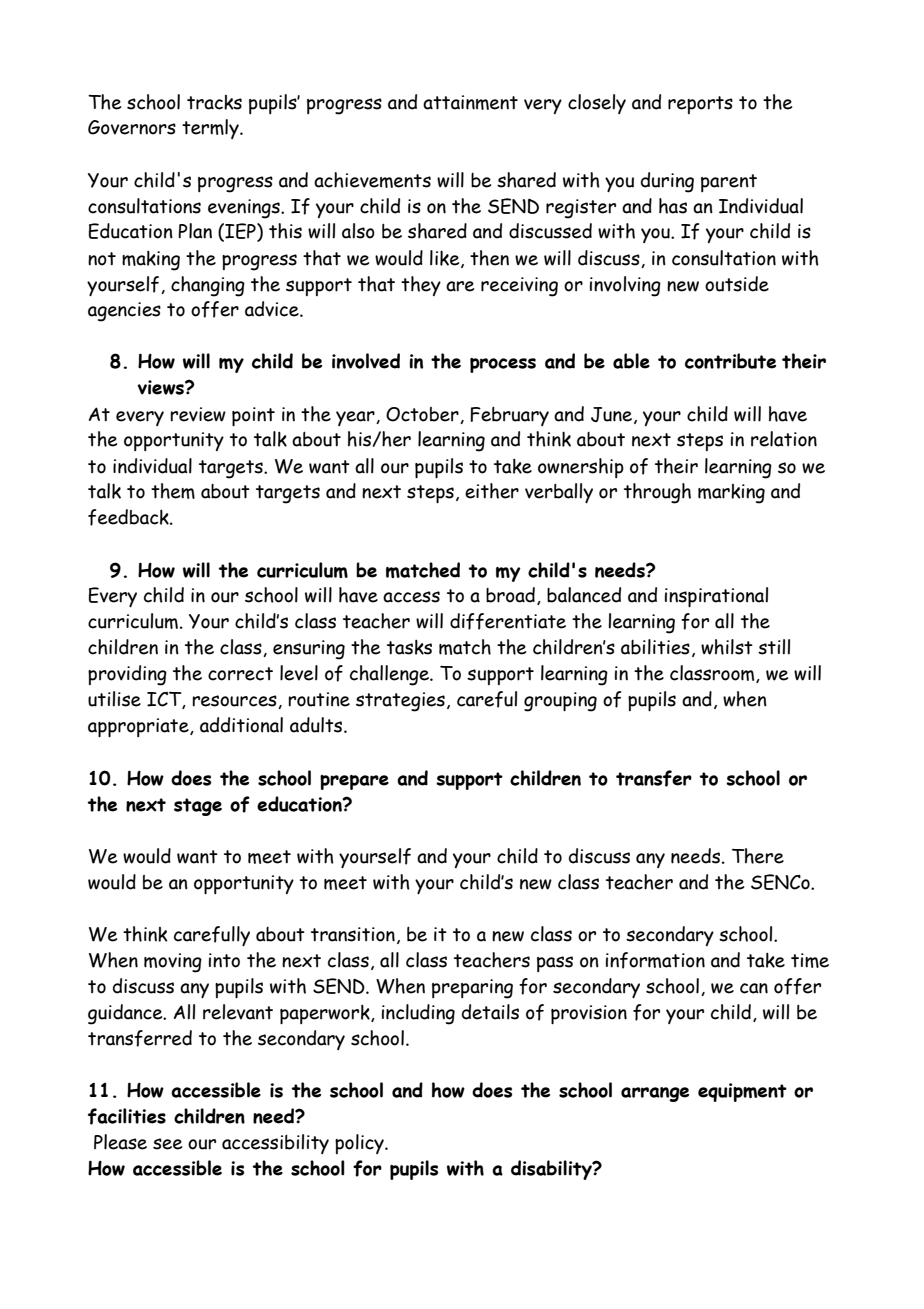 Image resolution: width=924 pixels, height=1309 pixels. I want to click on see, so click(167, 1144).
